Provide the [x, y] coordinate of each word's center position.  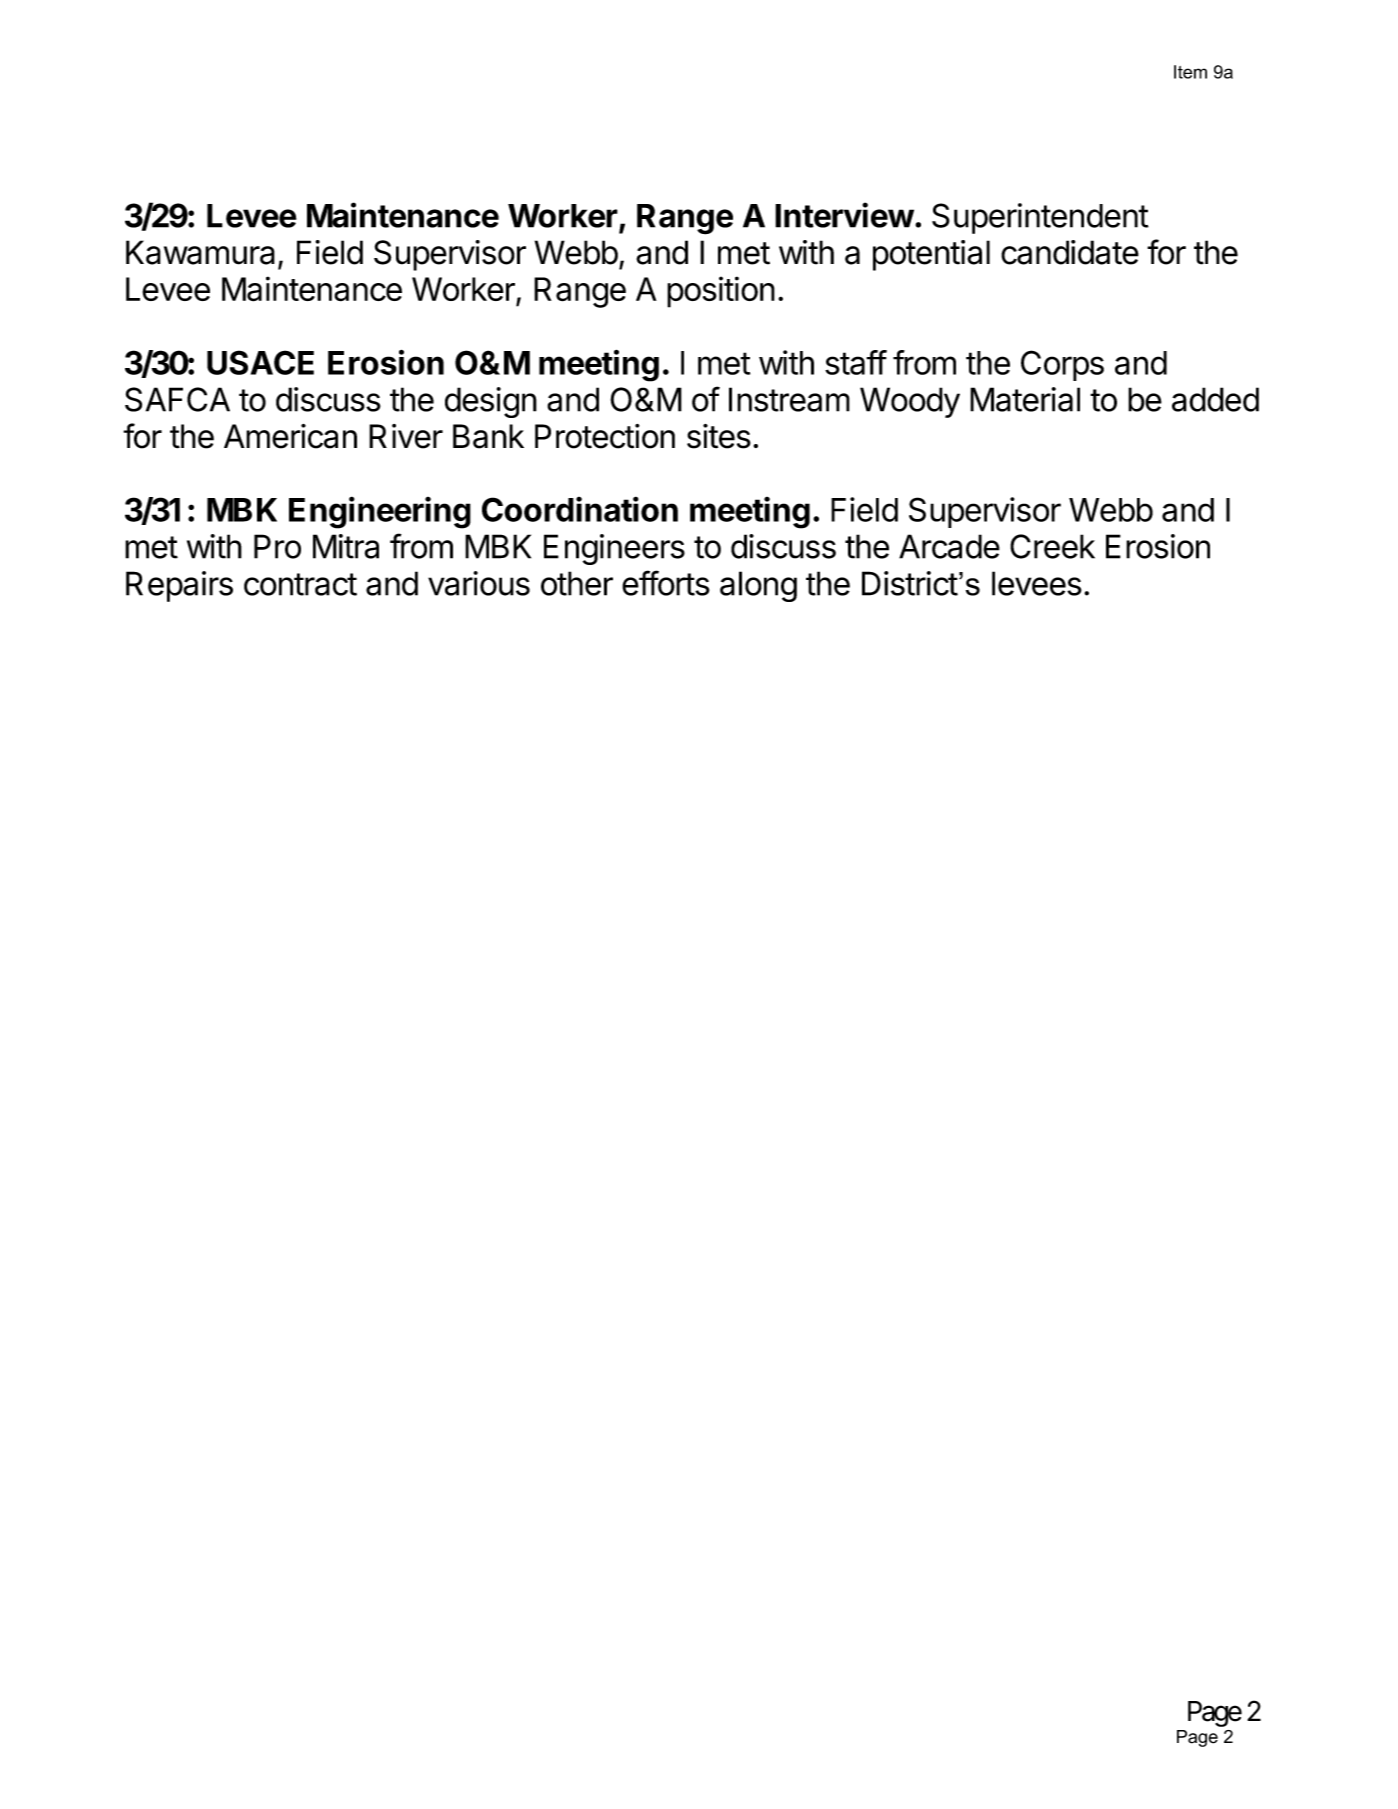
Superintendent [1040, 218]
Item [1190, 72]
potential [931, 255]
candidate [1070, 252]
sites [719, 436]
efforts [666, 583]
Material [1025, 399]
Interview [844, 215]
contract [300, 584]
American [290, 436]
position [721, 292]
